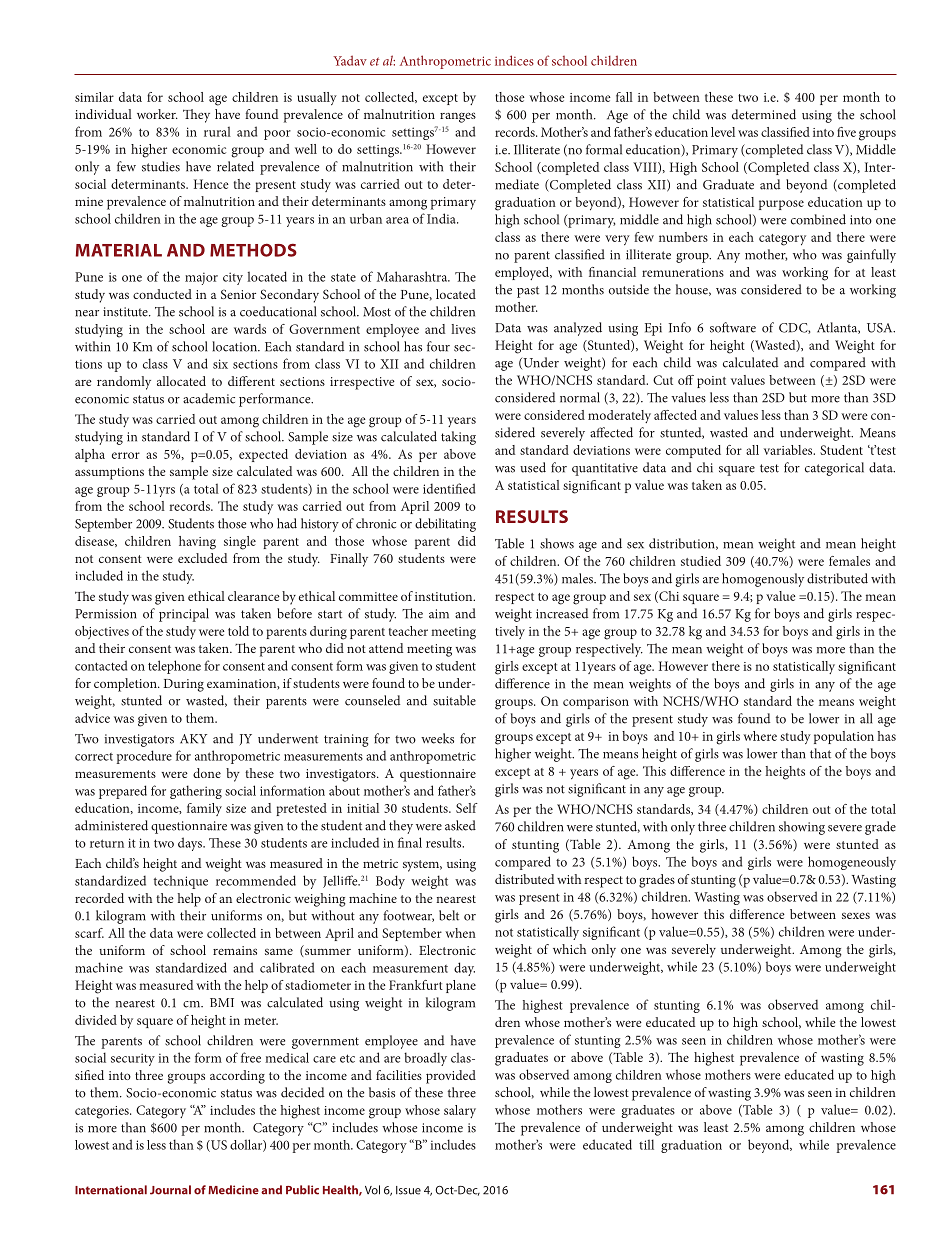  I want to click on worker, so click(157, 114).
